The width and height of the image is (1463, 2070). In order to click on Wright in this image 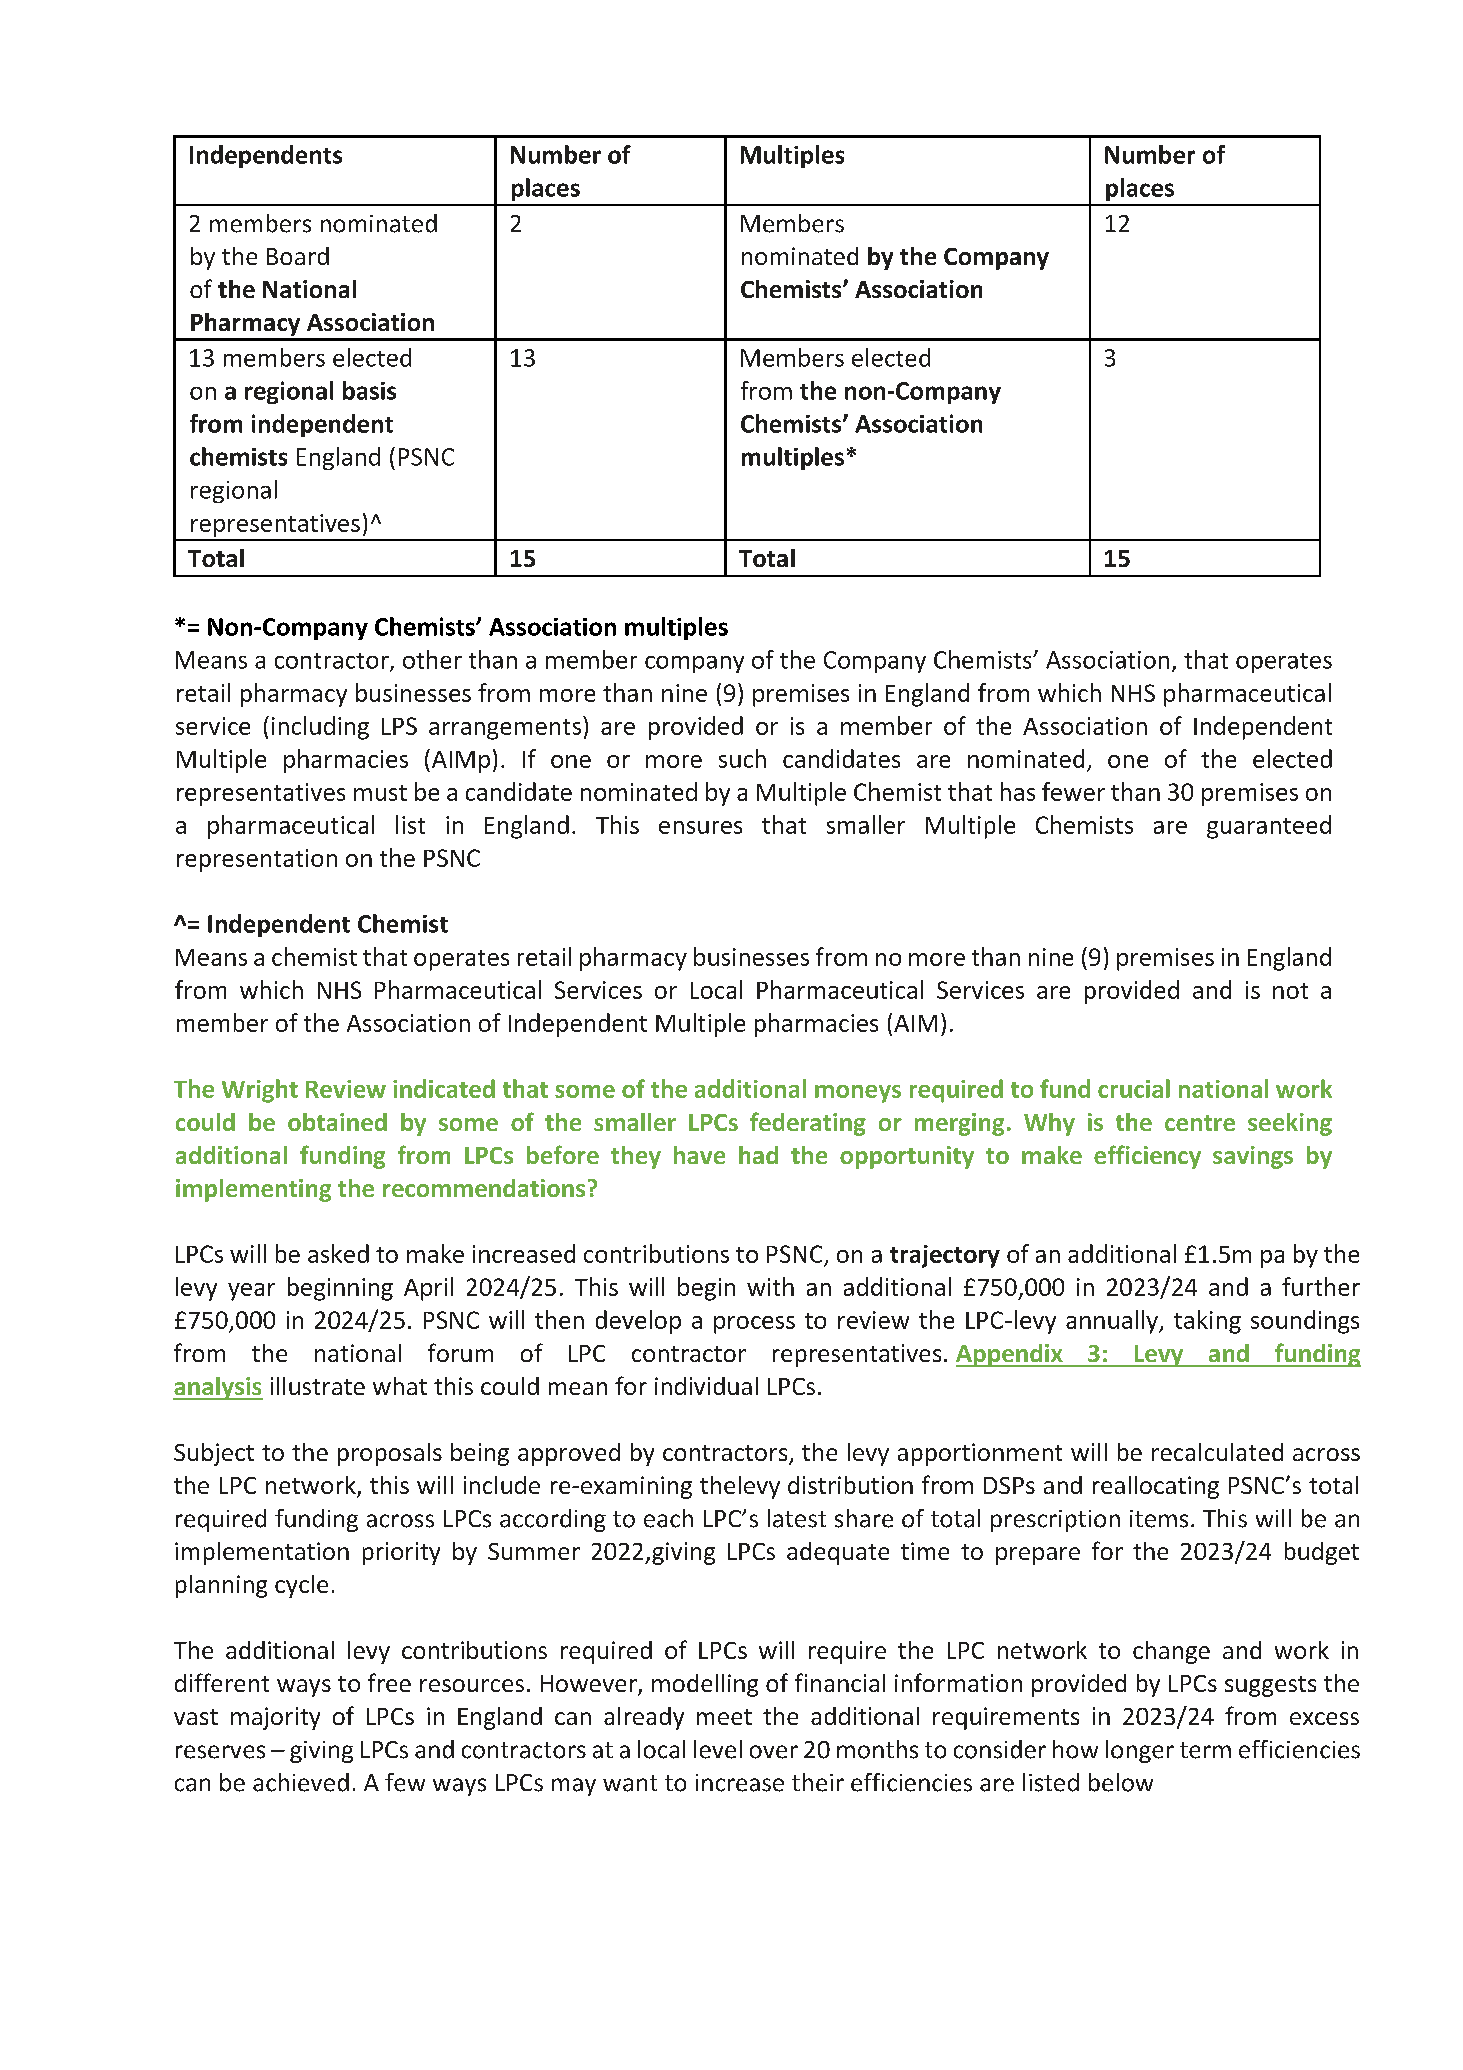, I will do `click(260, 1091)`.
